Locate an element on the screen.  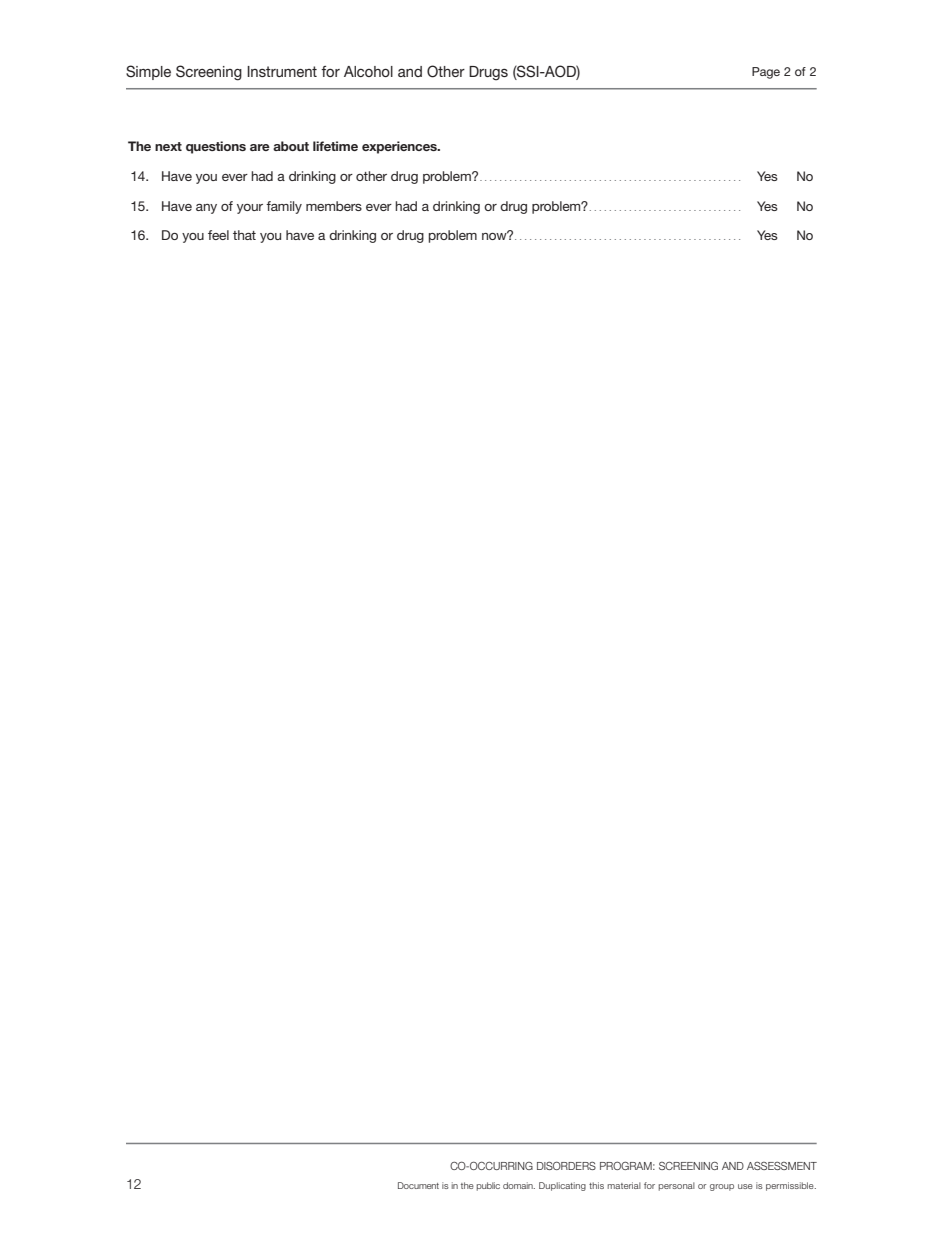
feel is located at coordinates (218, 235).
